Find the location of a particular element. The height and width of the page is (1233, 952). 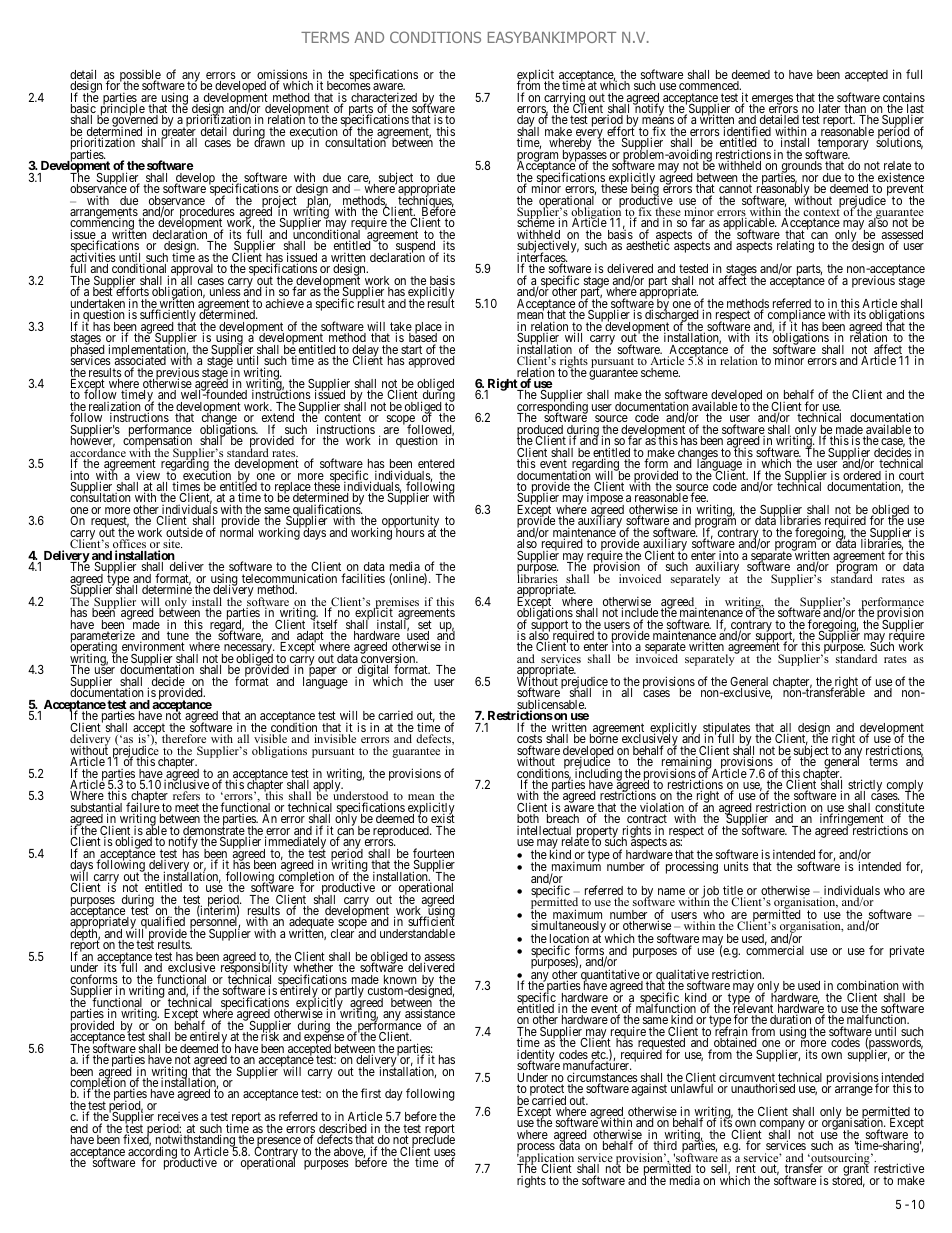

temporary is located at coordinates (842, 145).
